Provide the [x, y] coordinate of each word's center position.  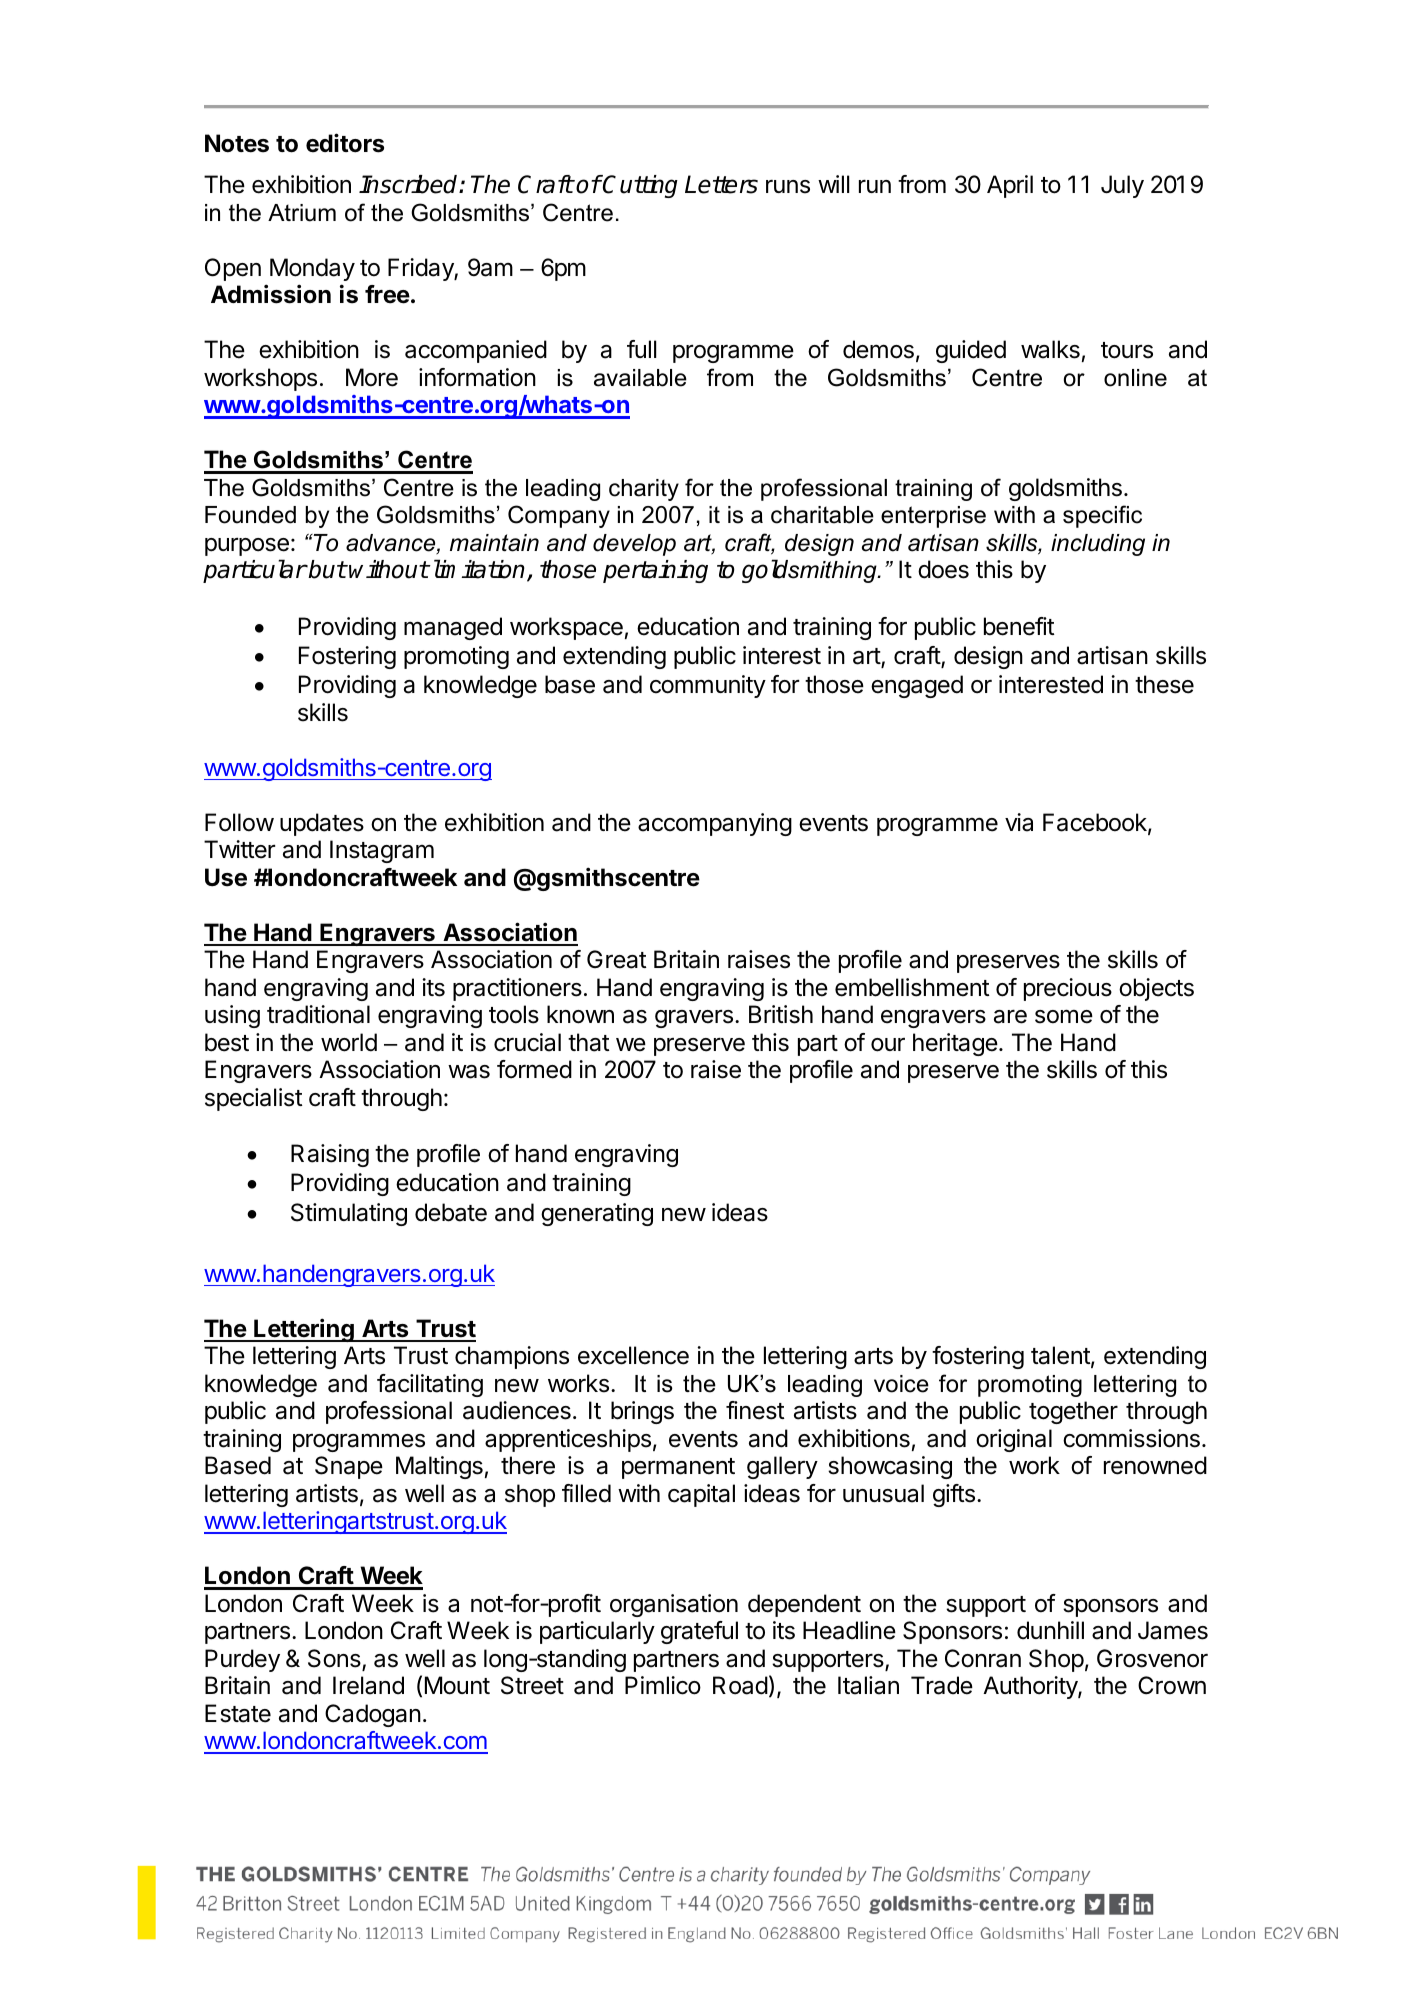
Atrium [302, 213]
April [1010, 186]
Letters [721, 184]
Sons [335, 1659]
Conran [983, 1658]
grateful [699, 1632]
